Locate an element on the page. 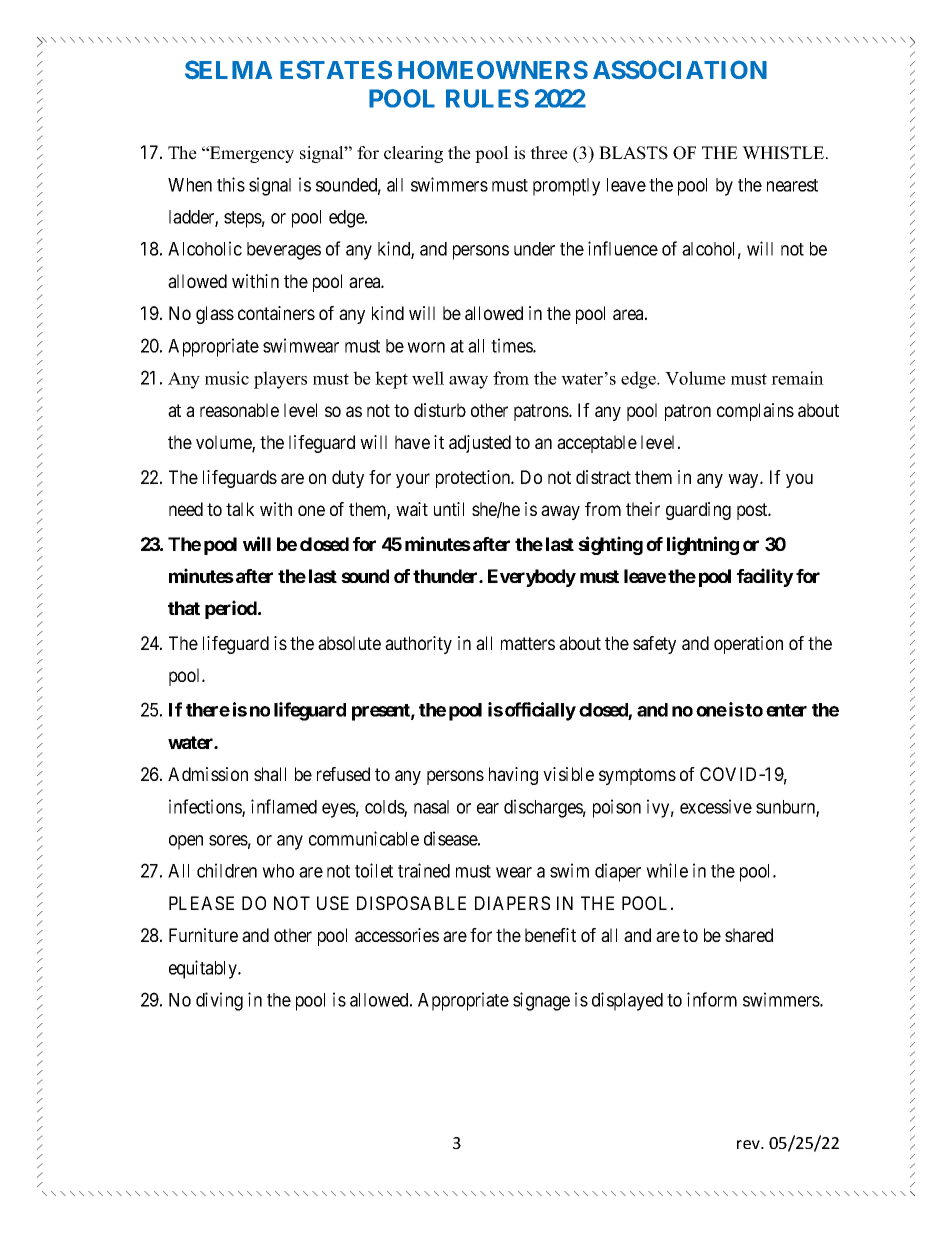  period is located at coordinates (232, 609).
